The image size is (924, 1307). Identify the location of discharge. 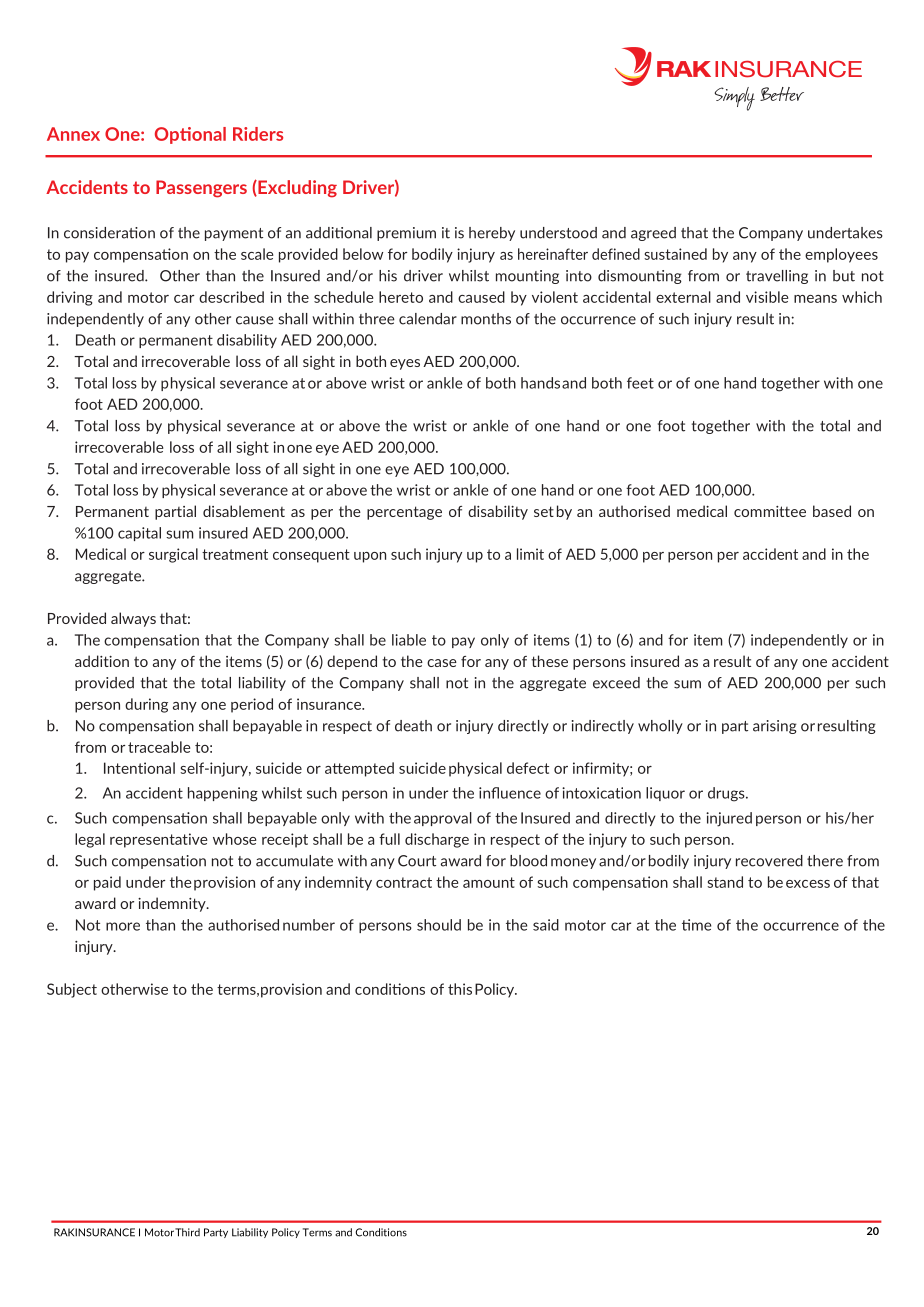
(437, 840).
